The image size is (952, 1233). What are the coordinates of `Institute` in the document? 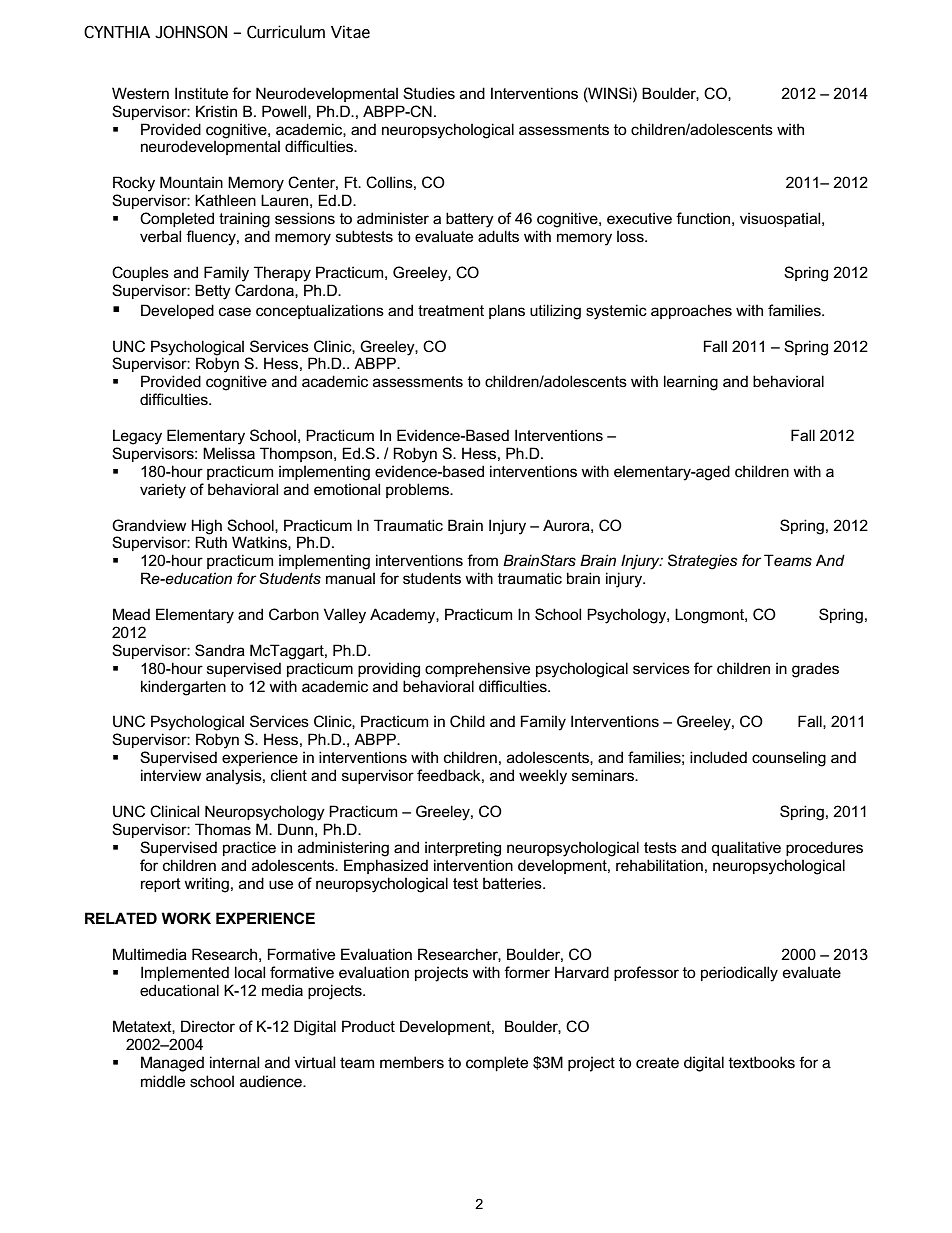 It's located at (201, 93).
